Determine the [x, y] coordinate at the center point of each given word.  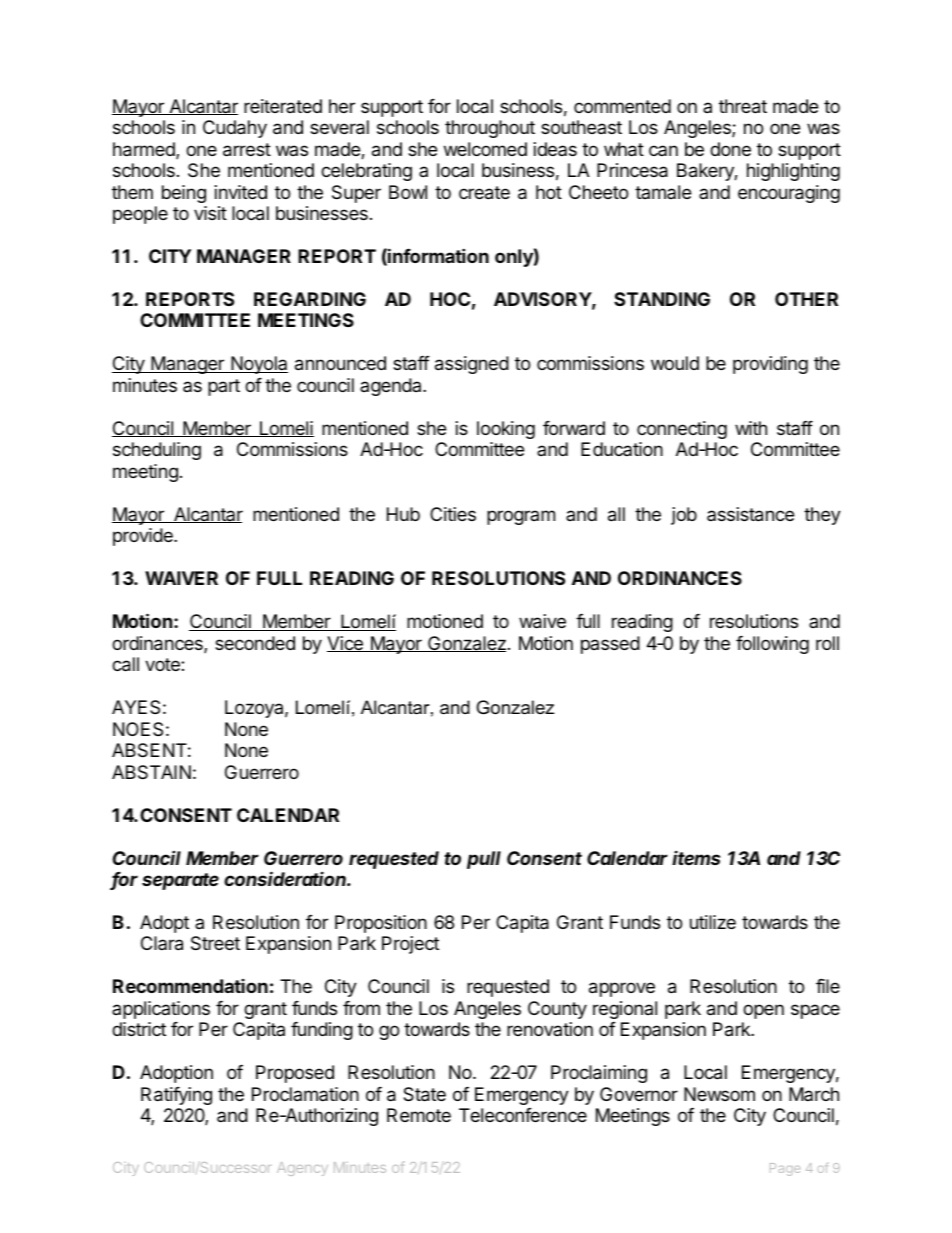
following [772, 645]
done [730, 149]
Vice [346, 644]
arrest [247, 150]
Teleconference [523, 1115]
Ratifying [176, 1096]
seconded [255, 643]
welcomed [485, 149]
